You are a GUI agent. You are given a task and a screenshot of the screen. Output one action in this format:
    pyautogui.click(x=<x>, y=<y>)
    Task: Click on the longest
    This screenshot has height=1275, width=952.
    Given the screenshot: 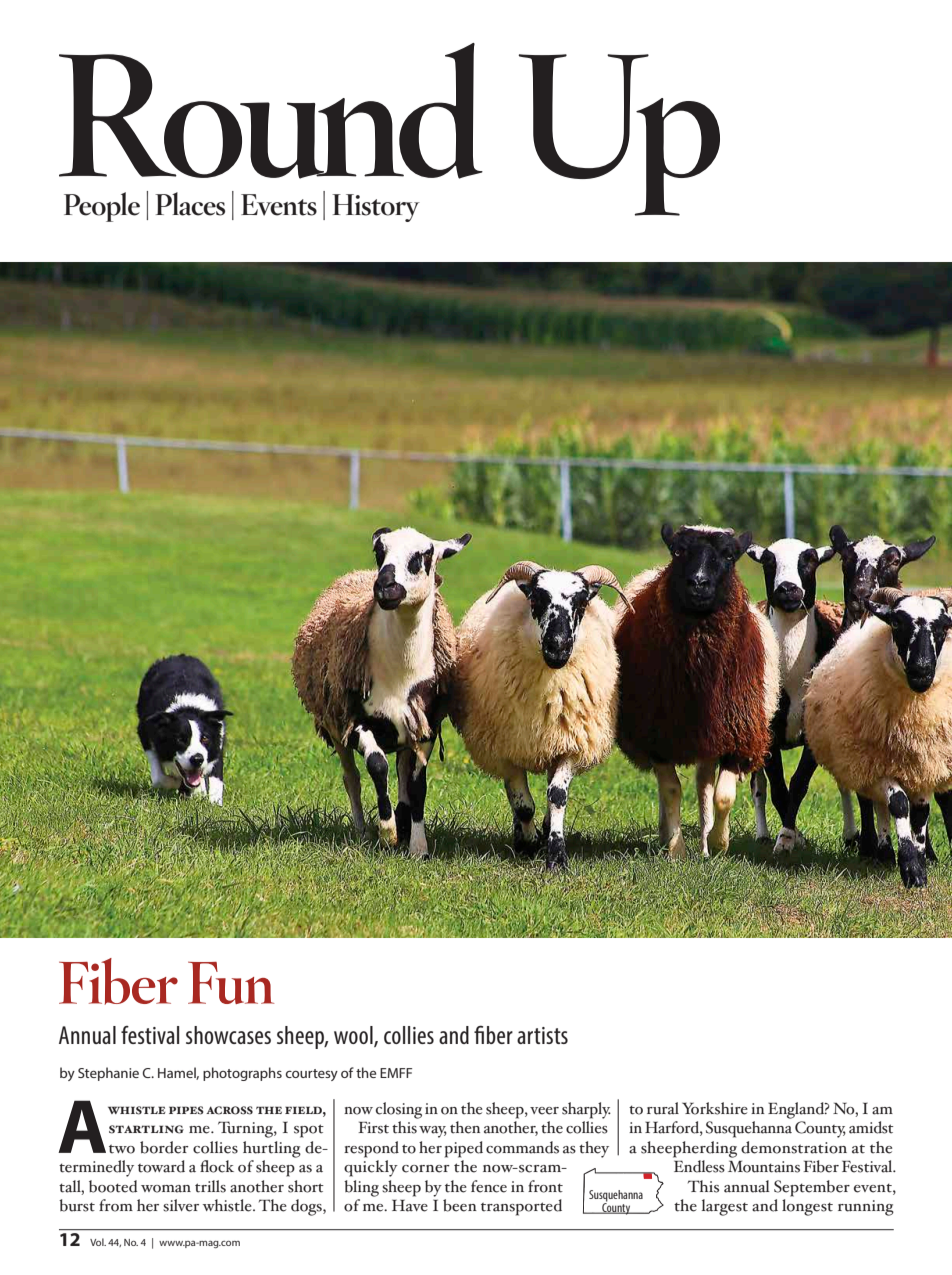 What is the action you would take?
    pyautogui.click(x=807, y=1207)
